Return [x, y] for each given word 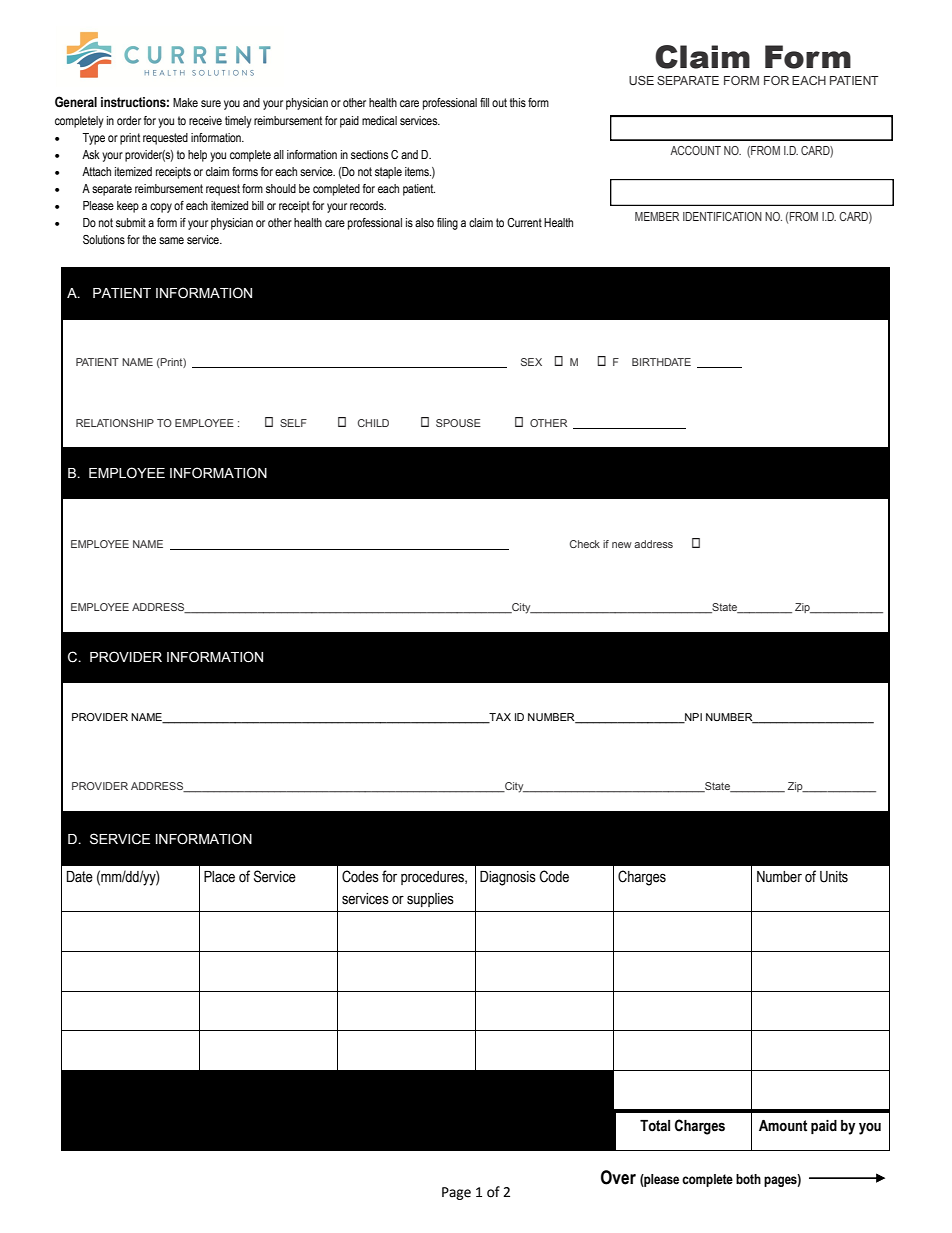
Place [219, 877]
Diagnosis [508, 878]
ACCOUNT [695, 150]
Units [834, 877]
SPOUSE [458, 423]
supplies [430, 900]
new [622, 545]
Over [618, 1177]
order [129, 120]
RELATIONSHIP [115, 423]
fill [484, 102]
